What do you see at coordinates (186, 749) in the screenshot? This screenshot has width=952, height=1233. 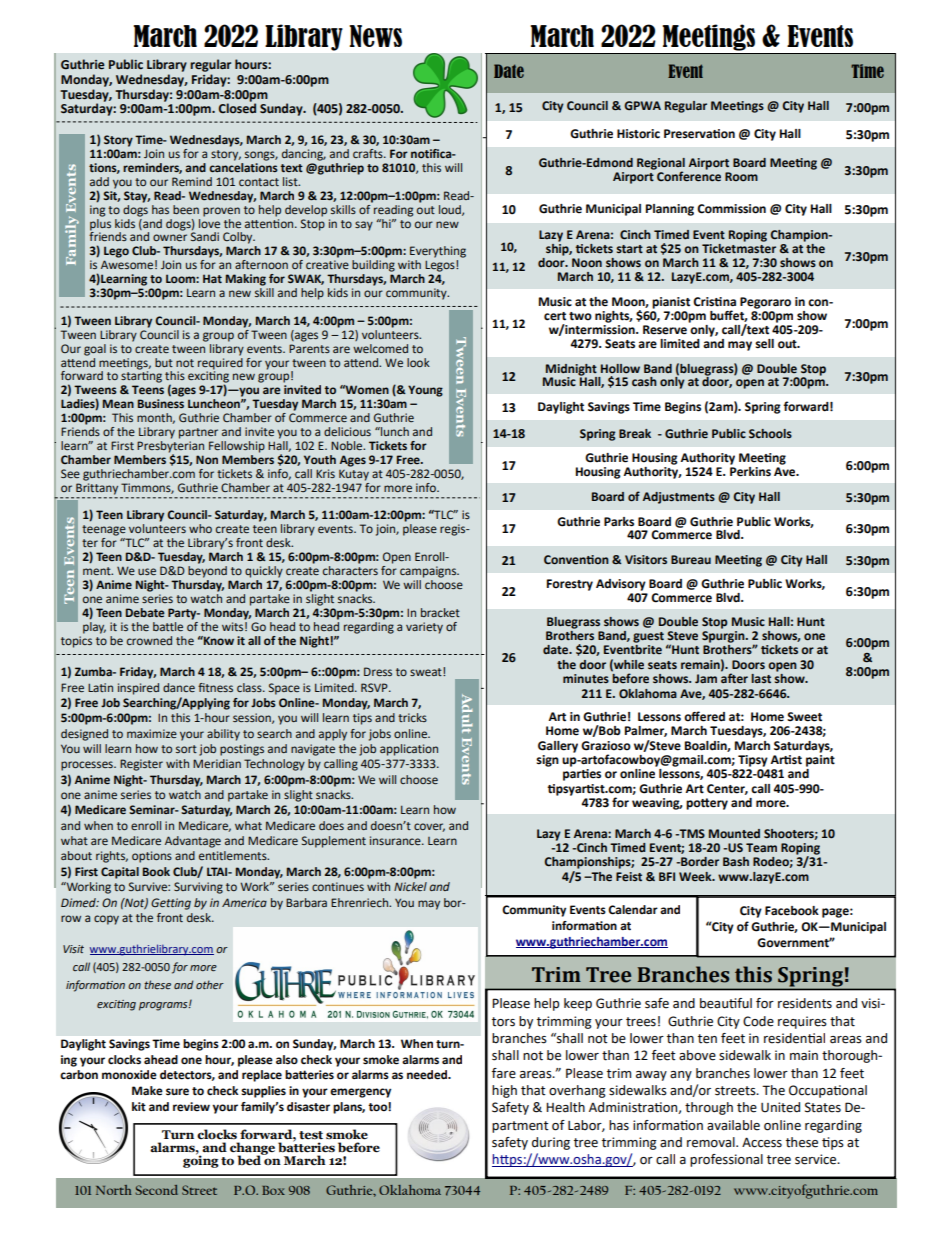 I see `sort` at bounding box center [186, 749].
